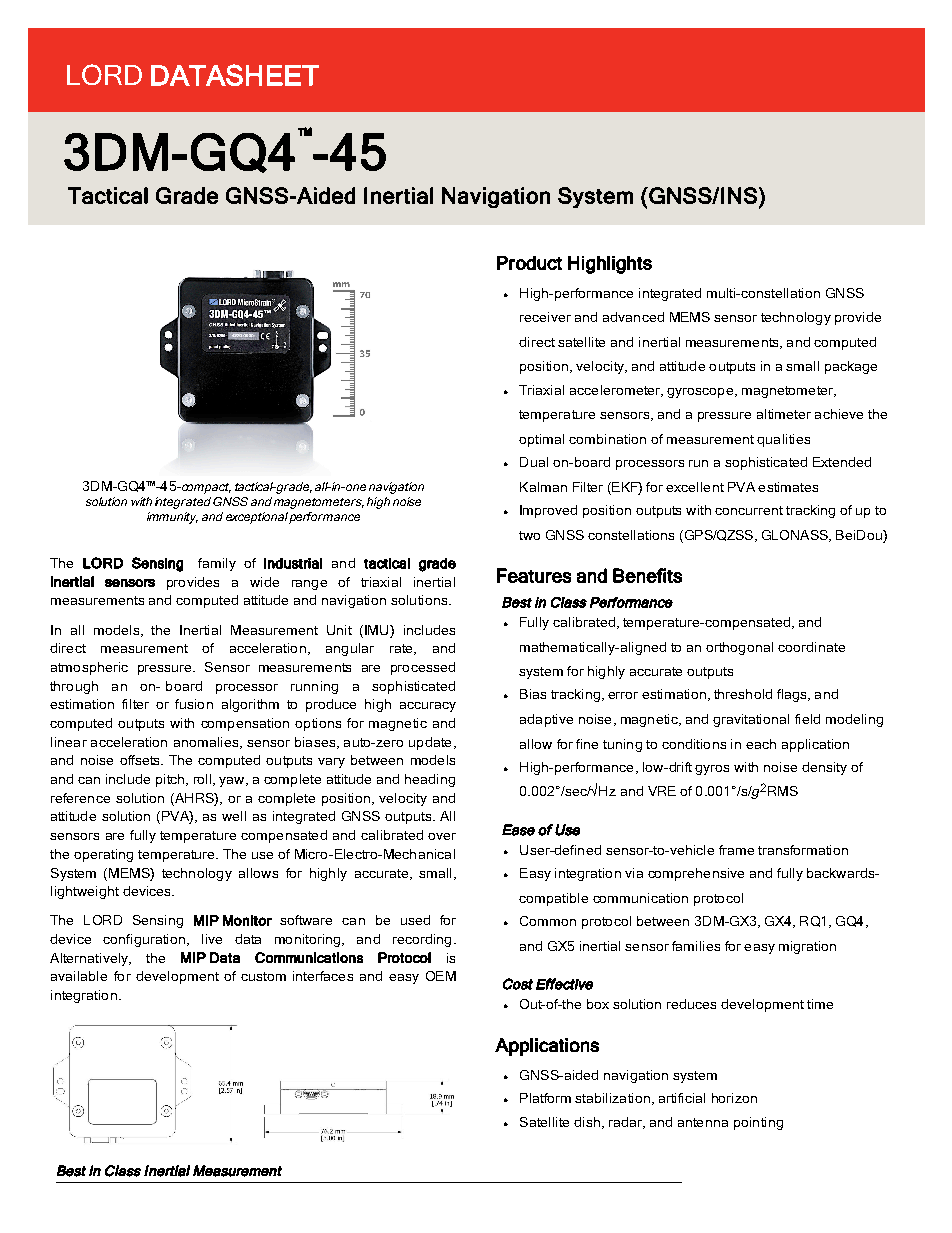  What do you see at coordinates (529, 263) in the document?
I see `Product` at bounding box center [529, 263].
